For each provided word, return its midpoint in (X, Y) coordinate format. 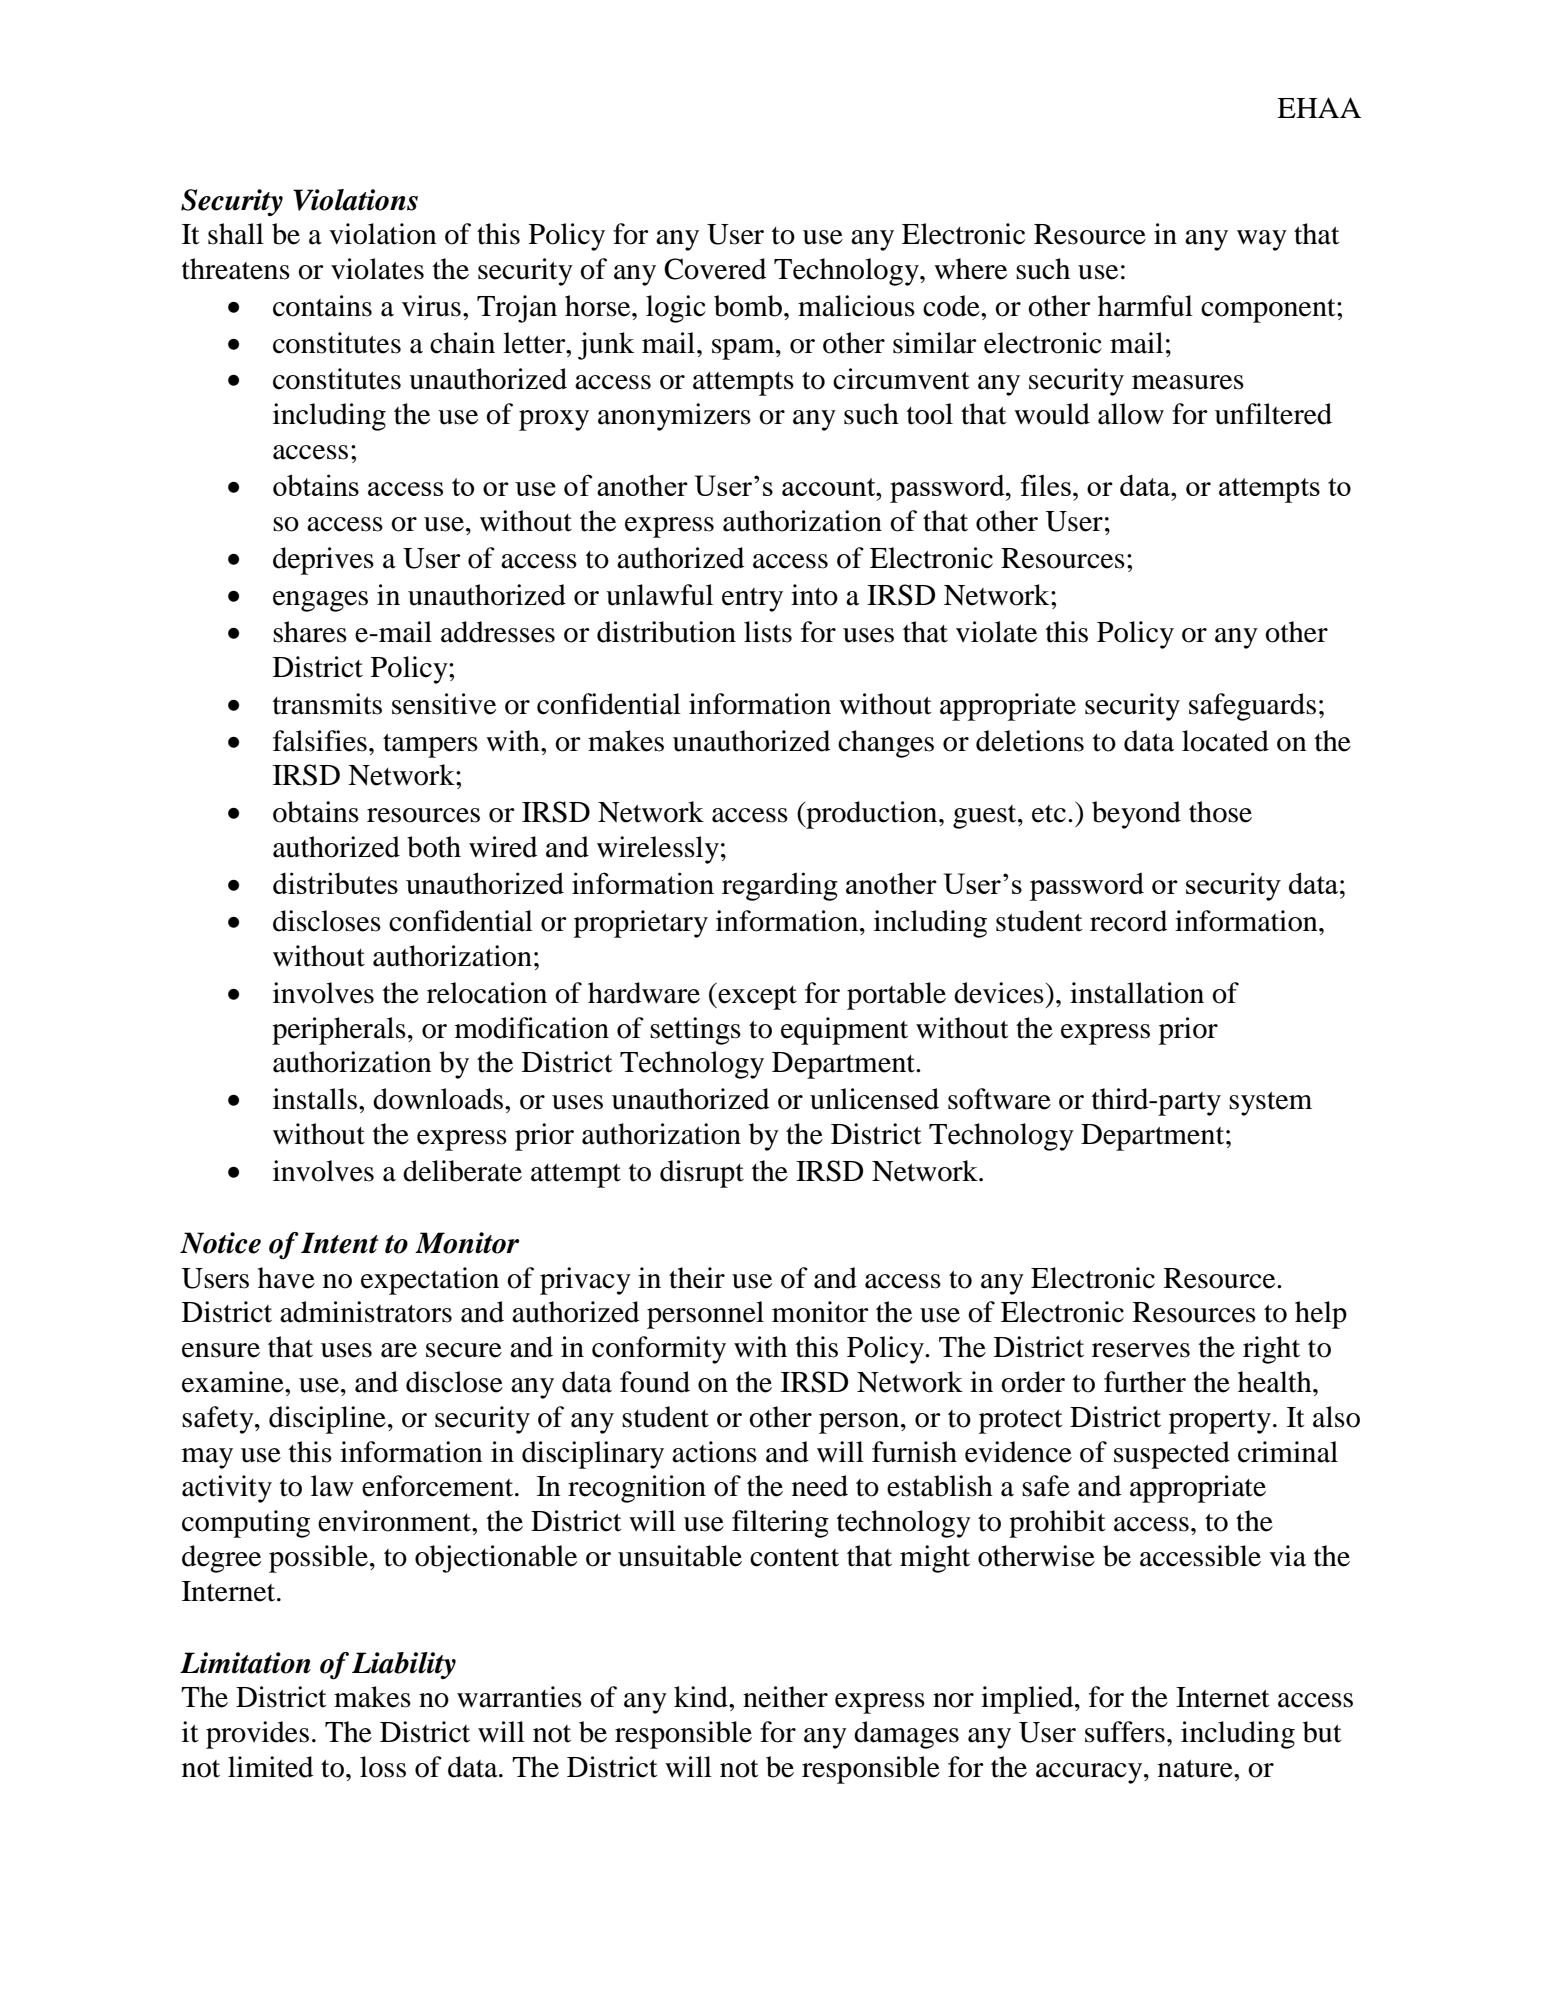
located (1225, 741)
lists (768, 632)
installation (1137, 993)
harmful (1145, 306)
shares (310, 632)
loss (383, 1767)
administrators (366, 1312)
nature (1196, 1769)
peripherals (339, 1031)
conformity (659, 1350)
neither (785, 1697)
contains (322, 306)
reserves (1141, 1350)
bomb (748, 306)
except (756, 996)
